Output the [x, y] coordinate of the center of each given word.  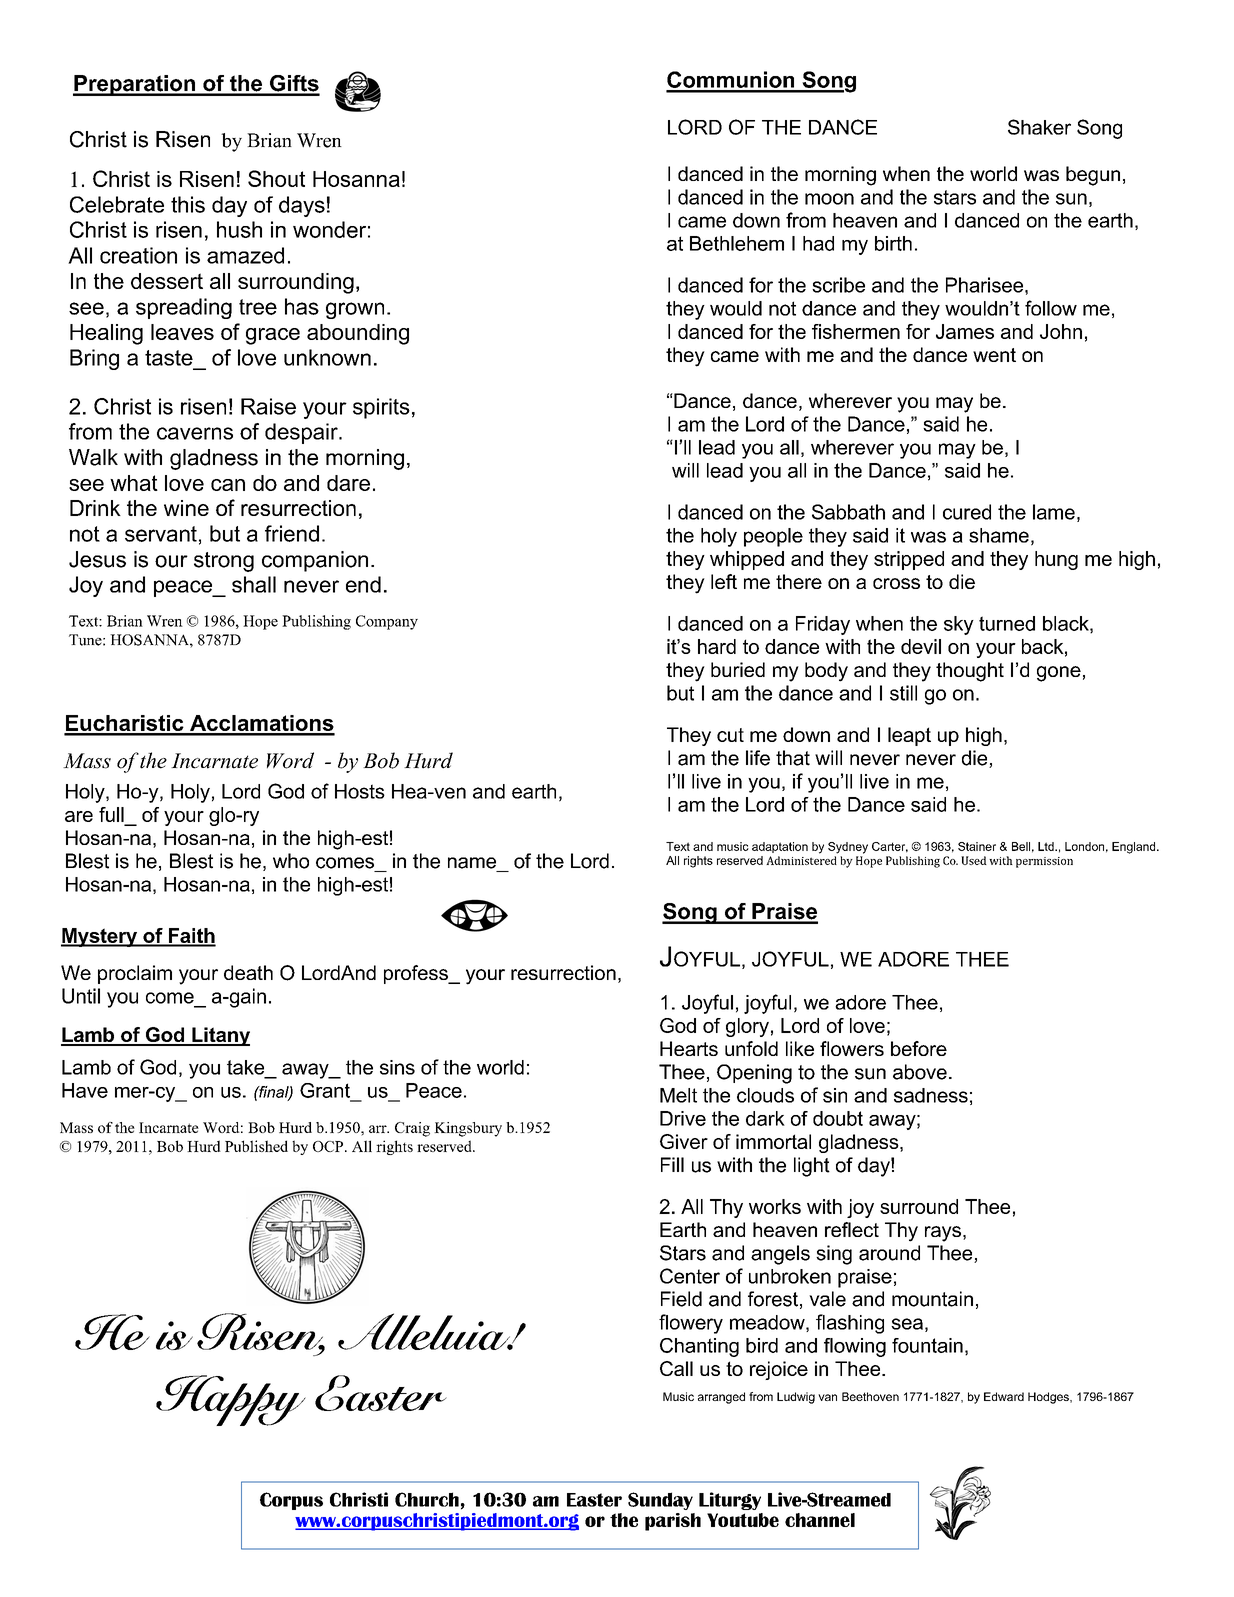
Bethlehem [737, 243]
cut [730, 735]
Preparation [135, 85]
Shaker [1039, 127]
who [291, 861]
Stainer [977, 846]
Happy [231, 1400]
